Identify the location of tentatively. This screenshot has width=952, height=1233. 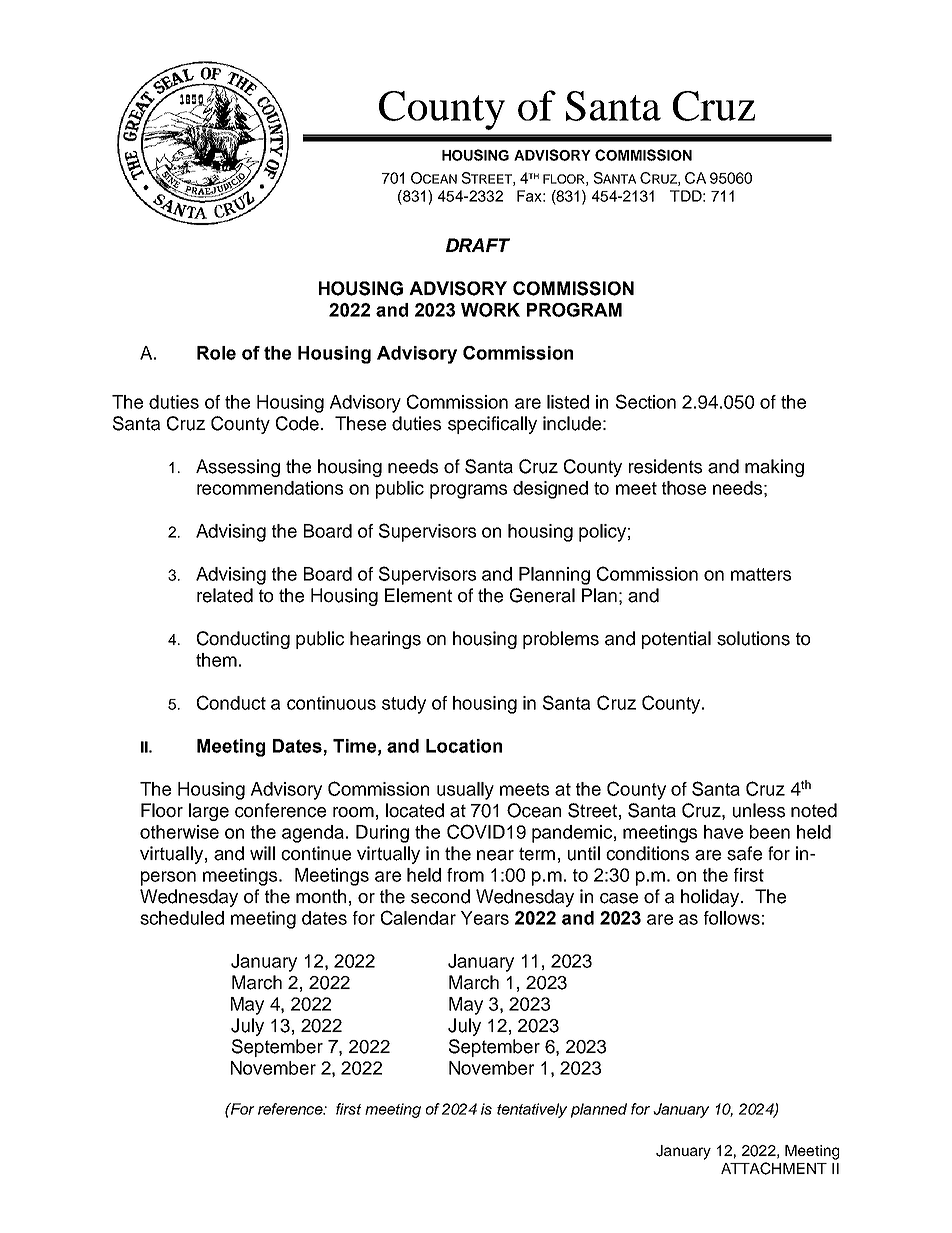
(532, 1110).
